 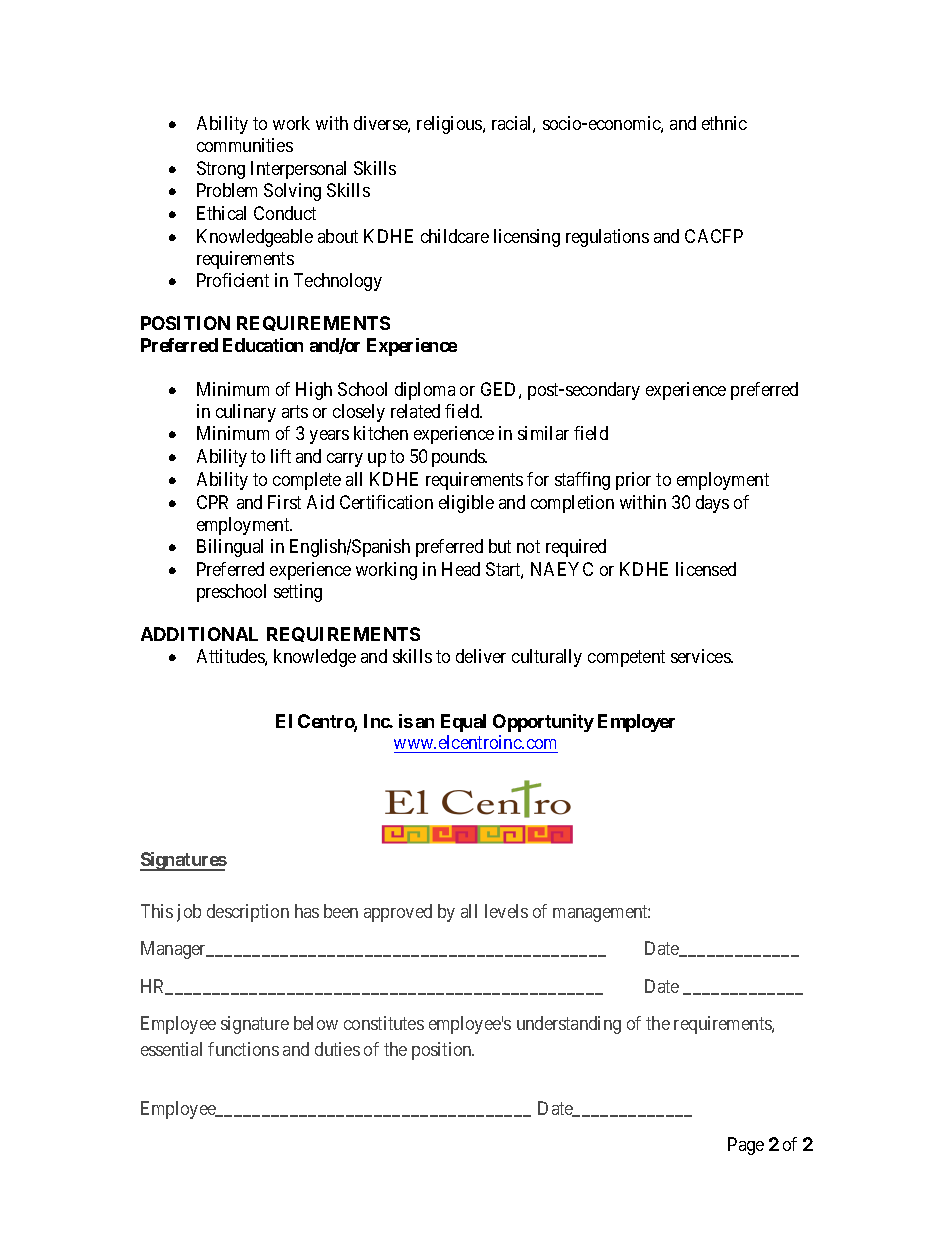 What do you see at coordinates (724, 123) in the image?
I see `ethnic` at bounding box center [724, 123].
